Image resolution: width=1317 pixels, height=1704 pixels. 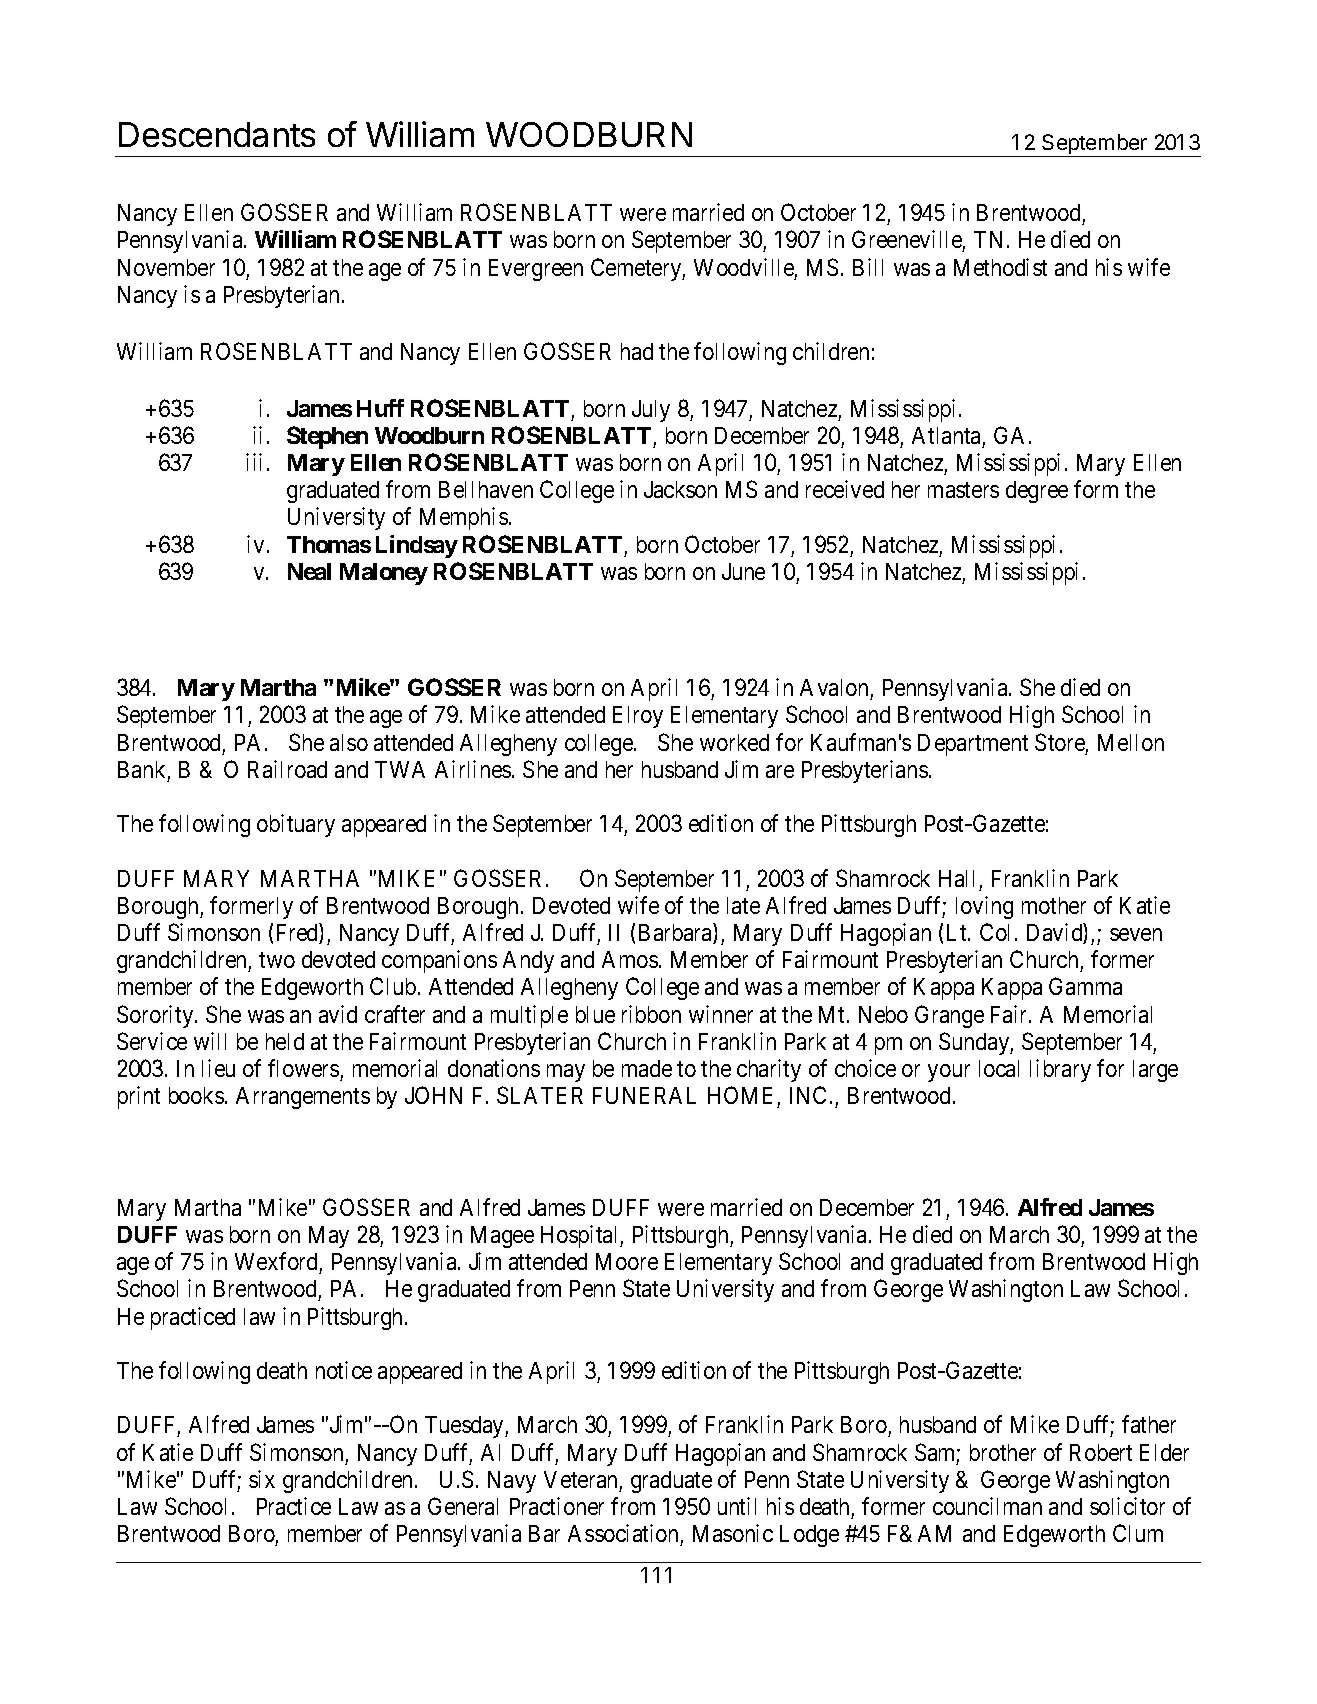 What do you see at coordinates (1000, 267) in the screenshot?
I see `Methodist` at bounding box center [1000, 267].
